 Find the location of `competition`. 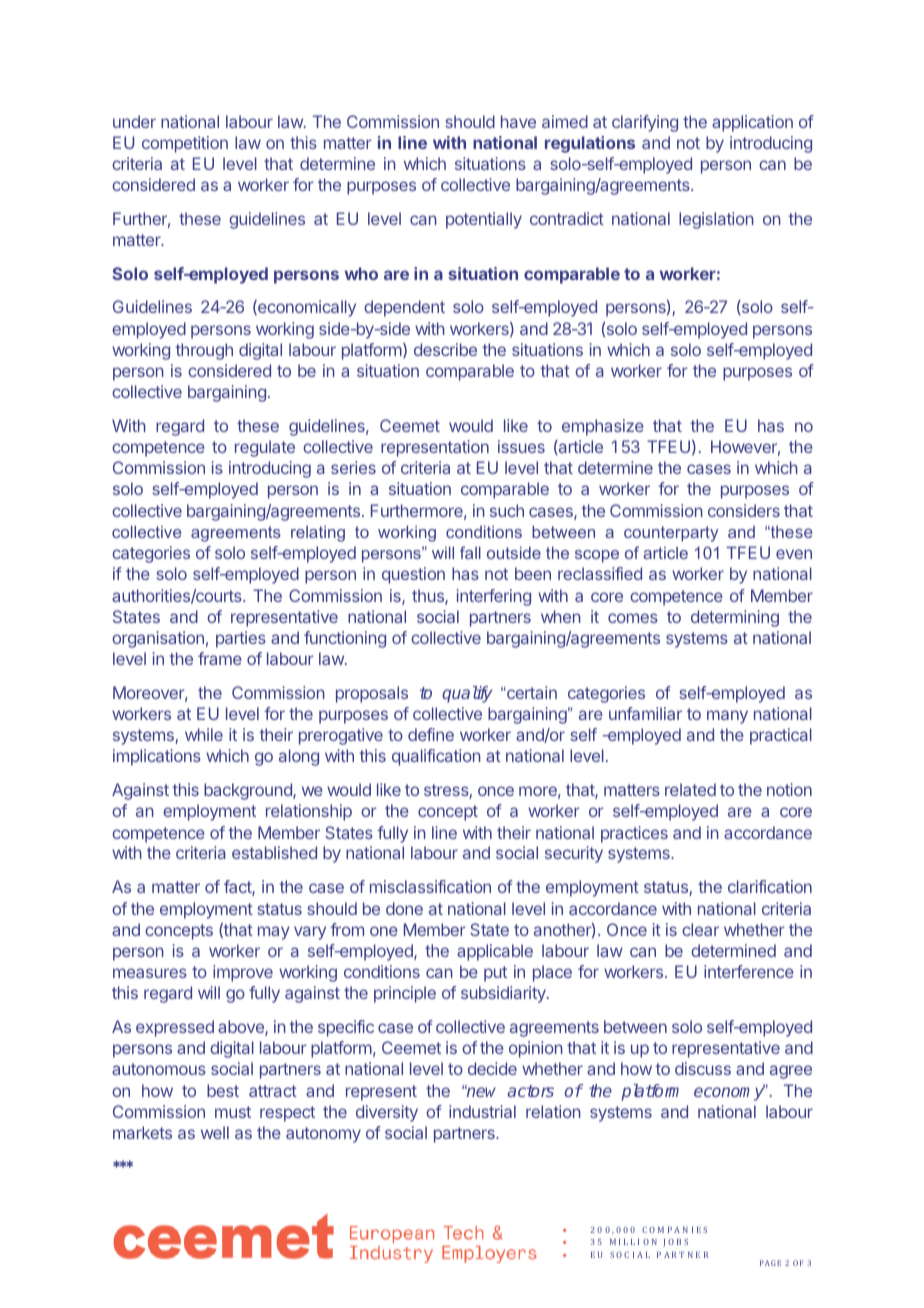

competition is located at coordinates (185, 144).
